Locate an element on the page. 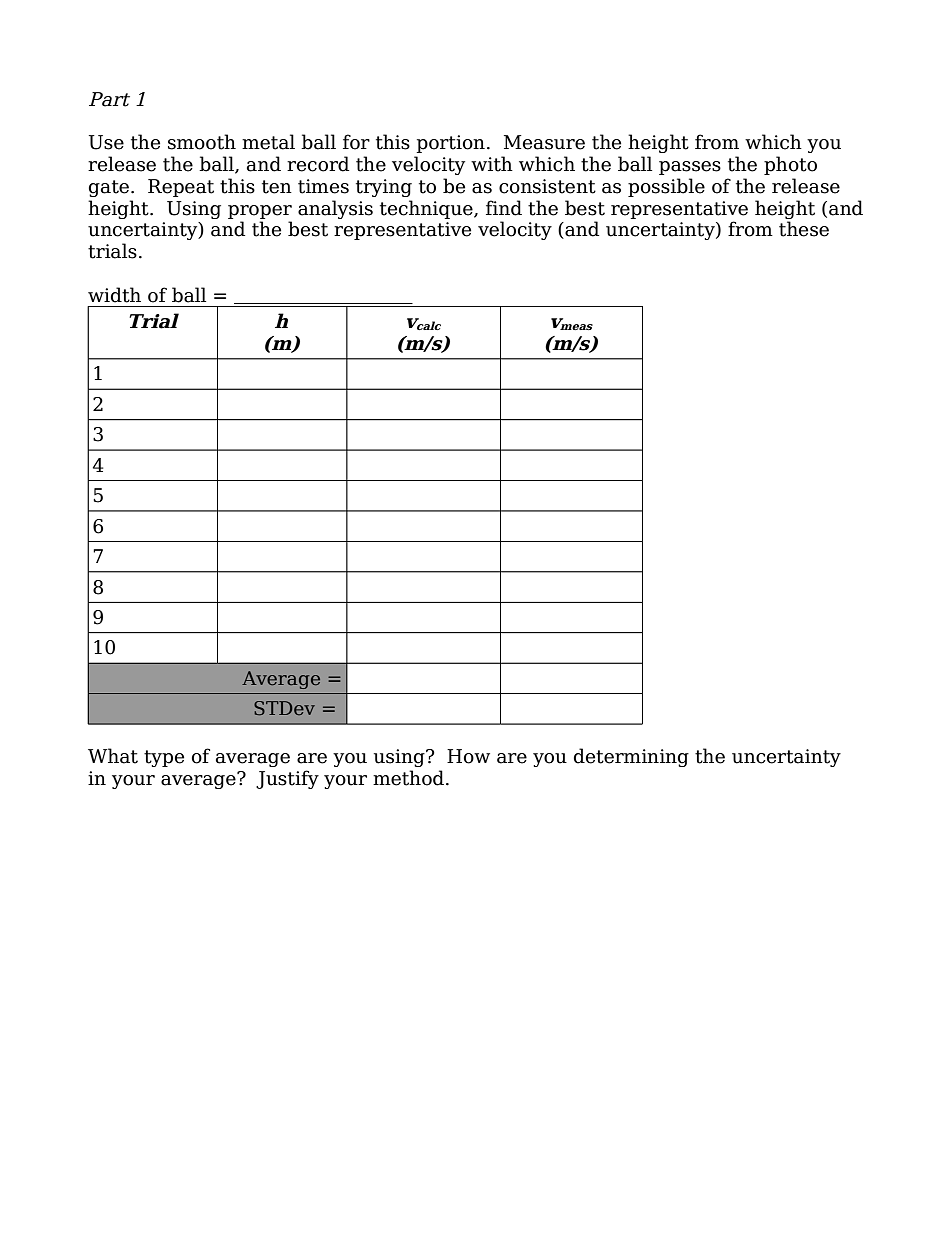  proper is located at coordinates (260, 212).
